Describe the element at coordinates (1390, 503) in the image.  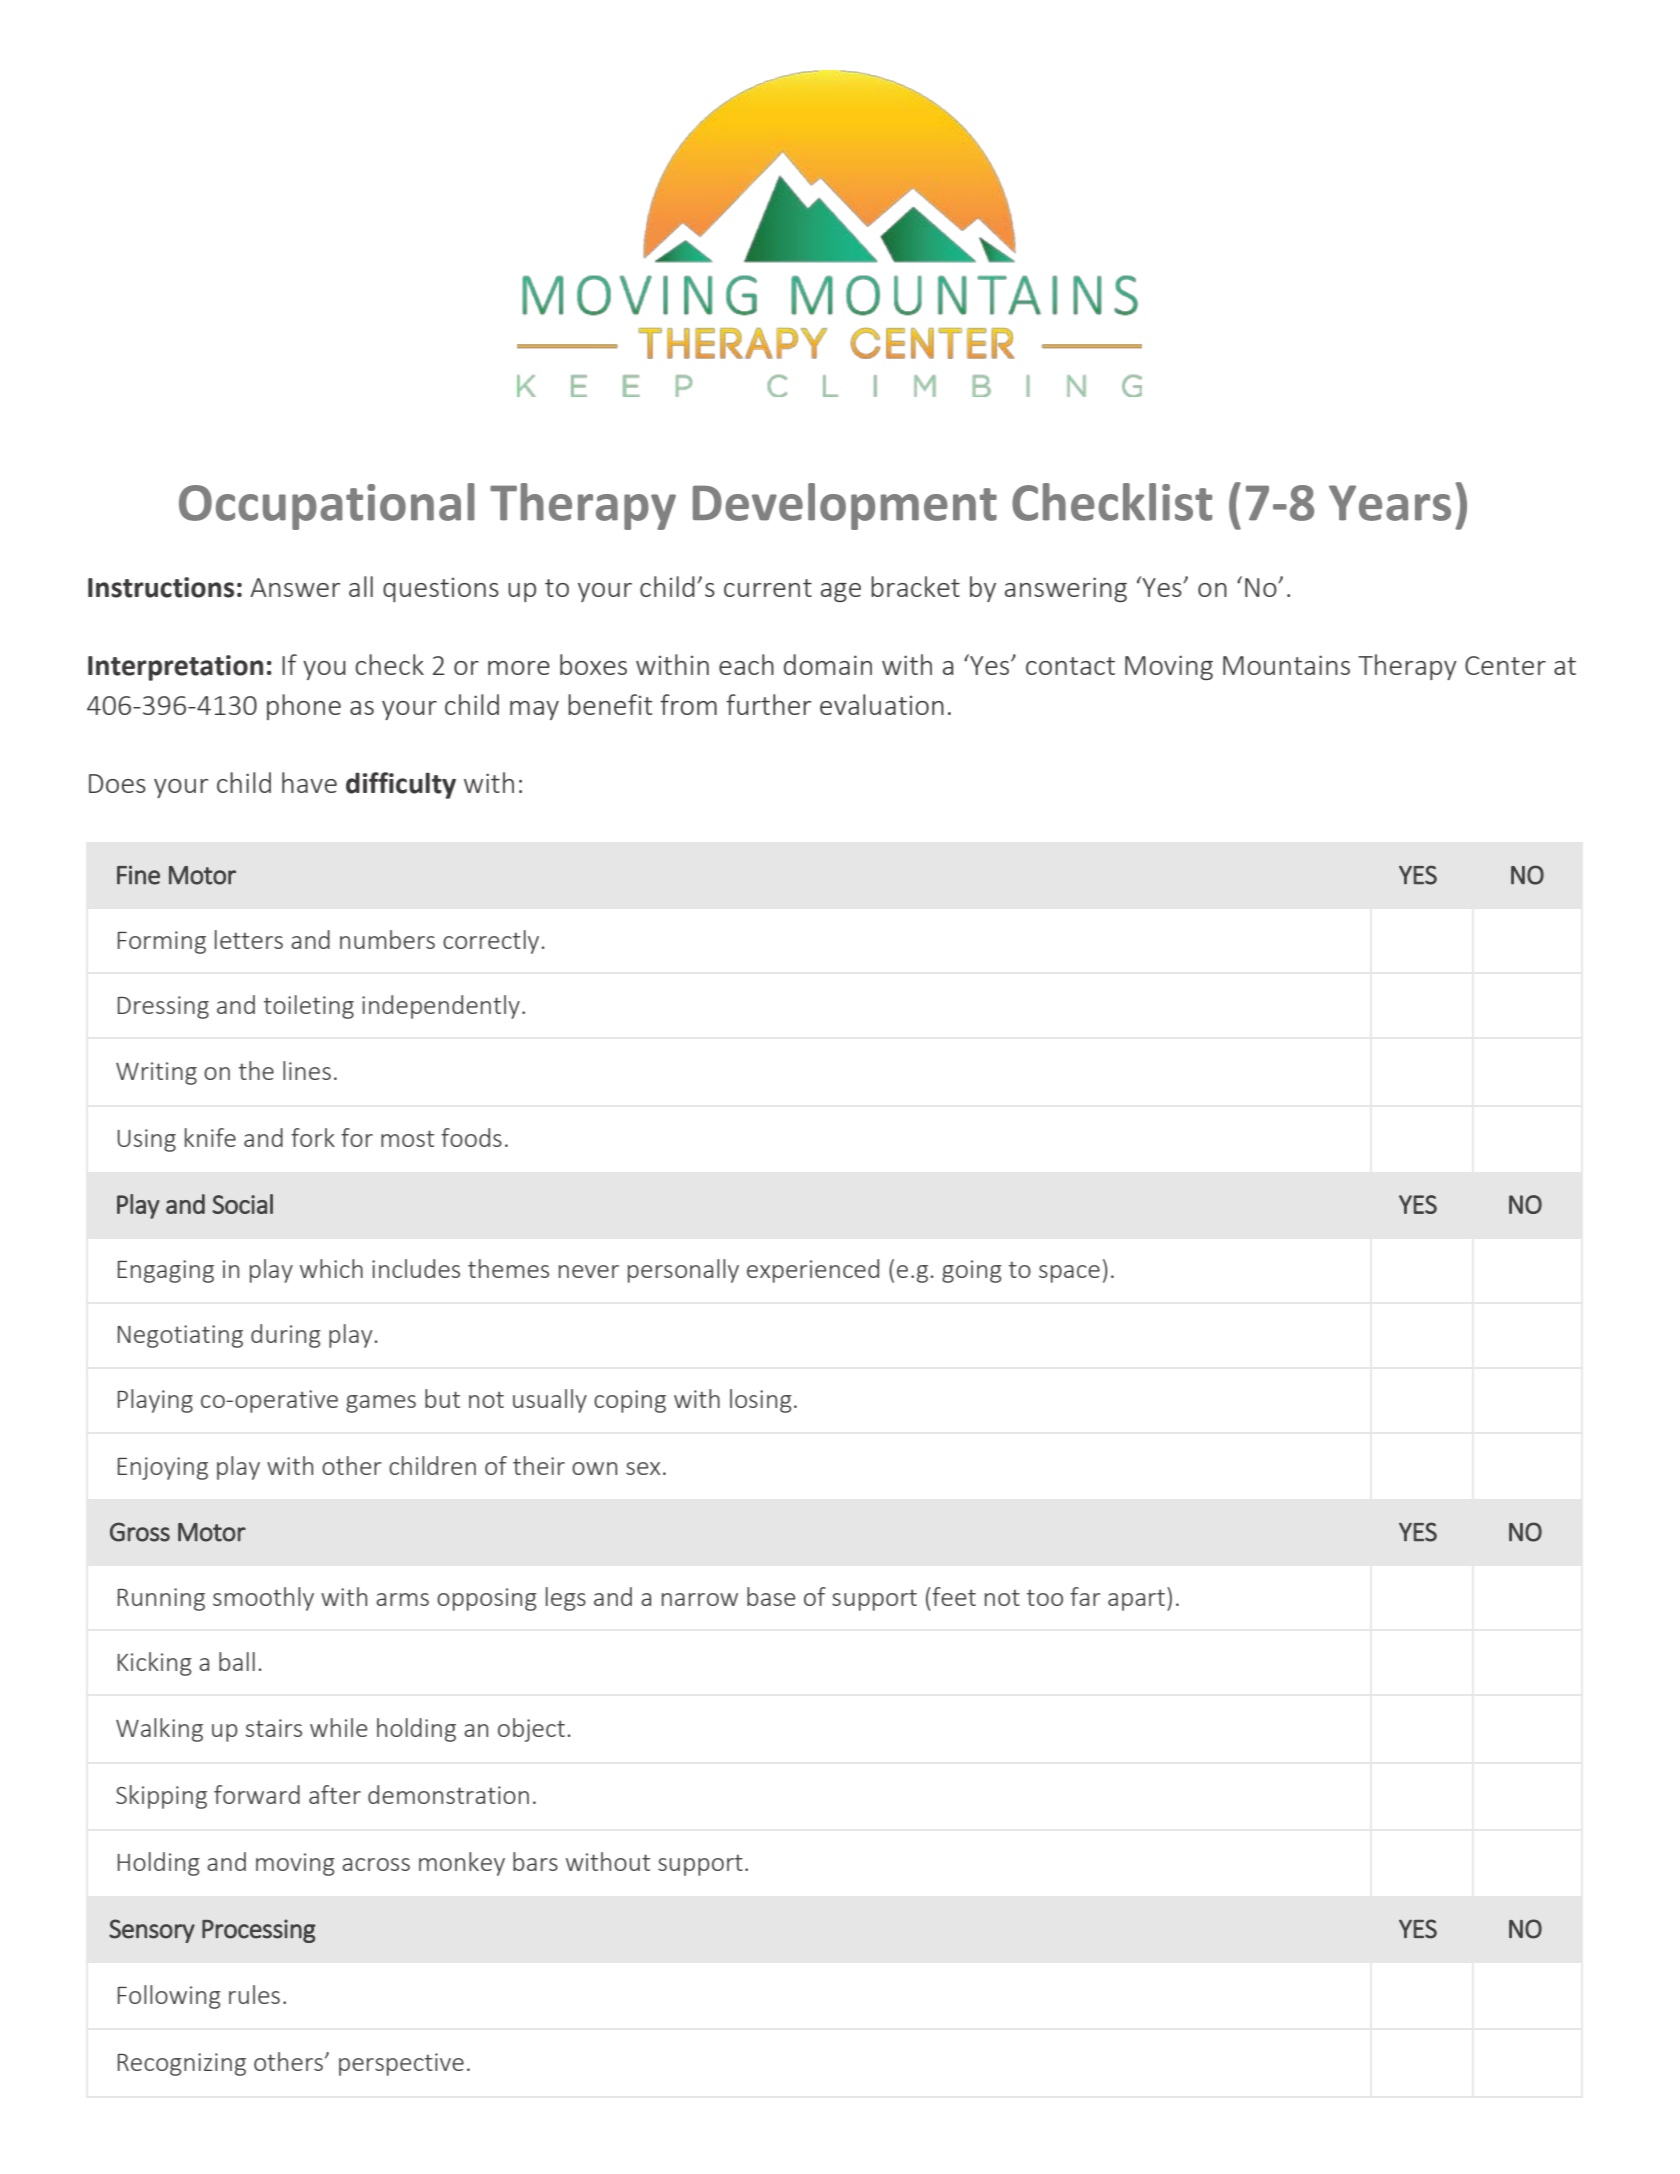
I see `Years` at that location.
